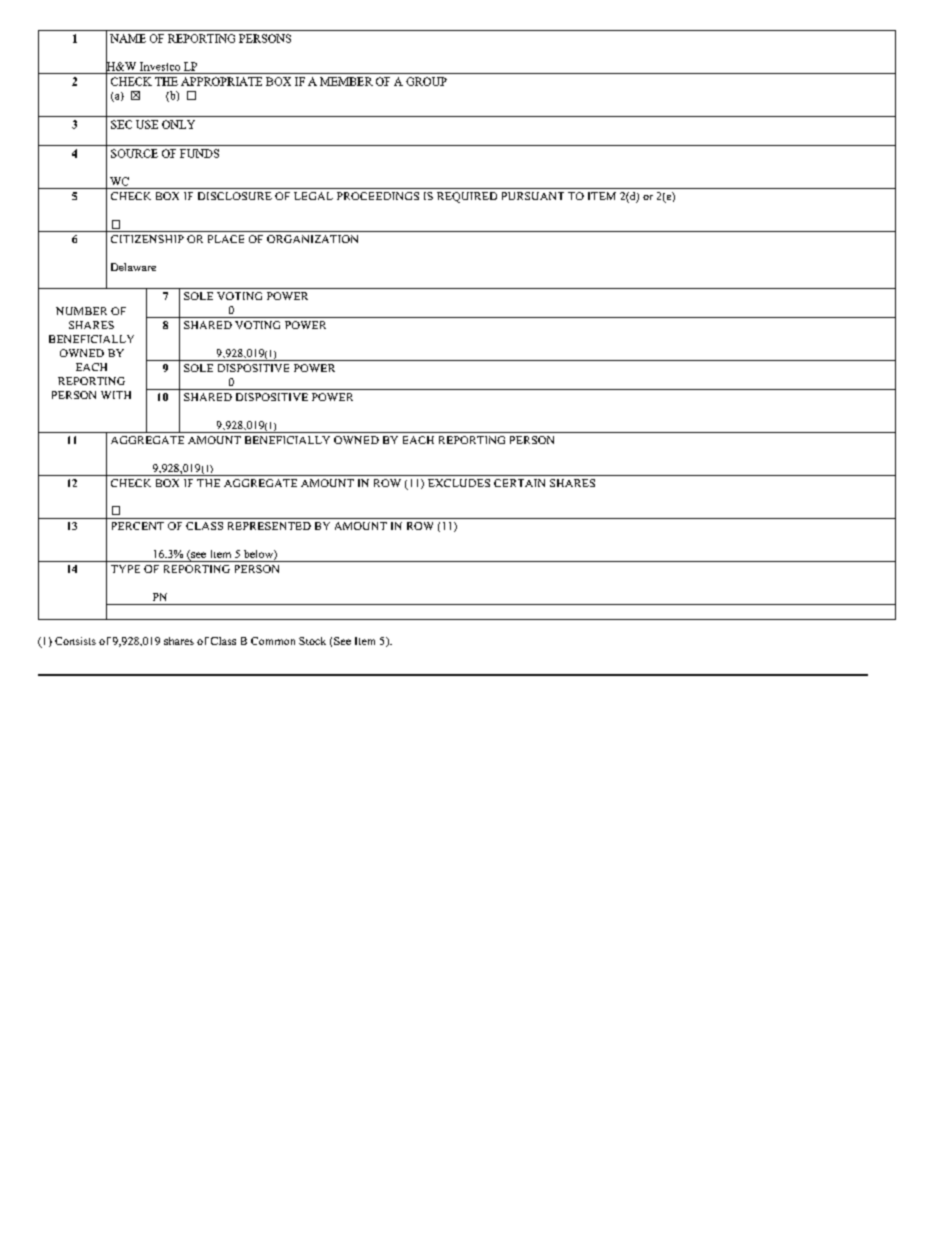  What do you see at coordinates (467, 197) in the document?
I see `REQUIRED` at bounding box center [467, 197].
